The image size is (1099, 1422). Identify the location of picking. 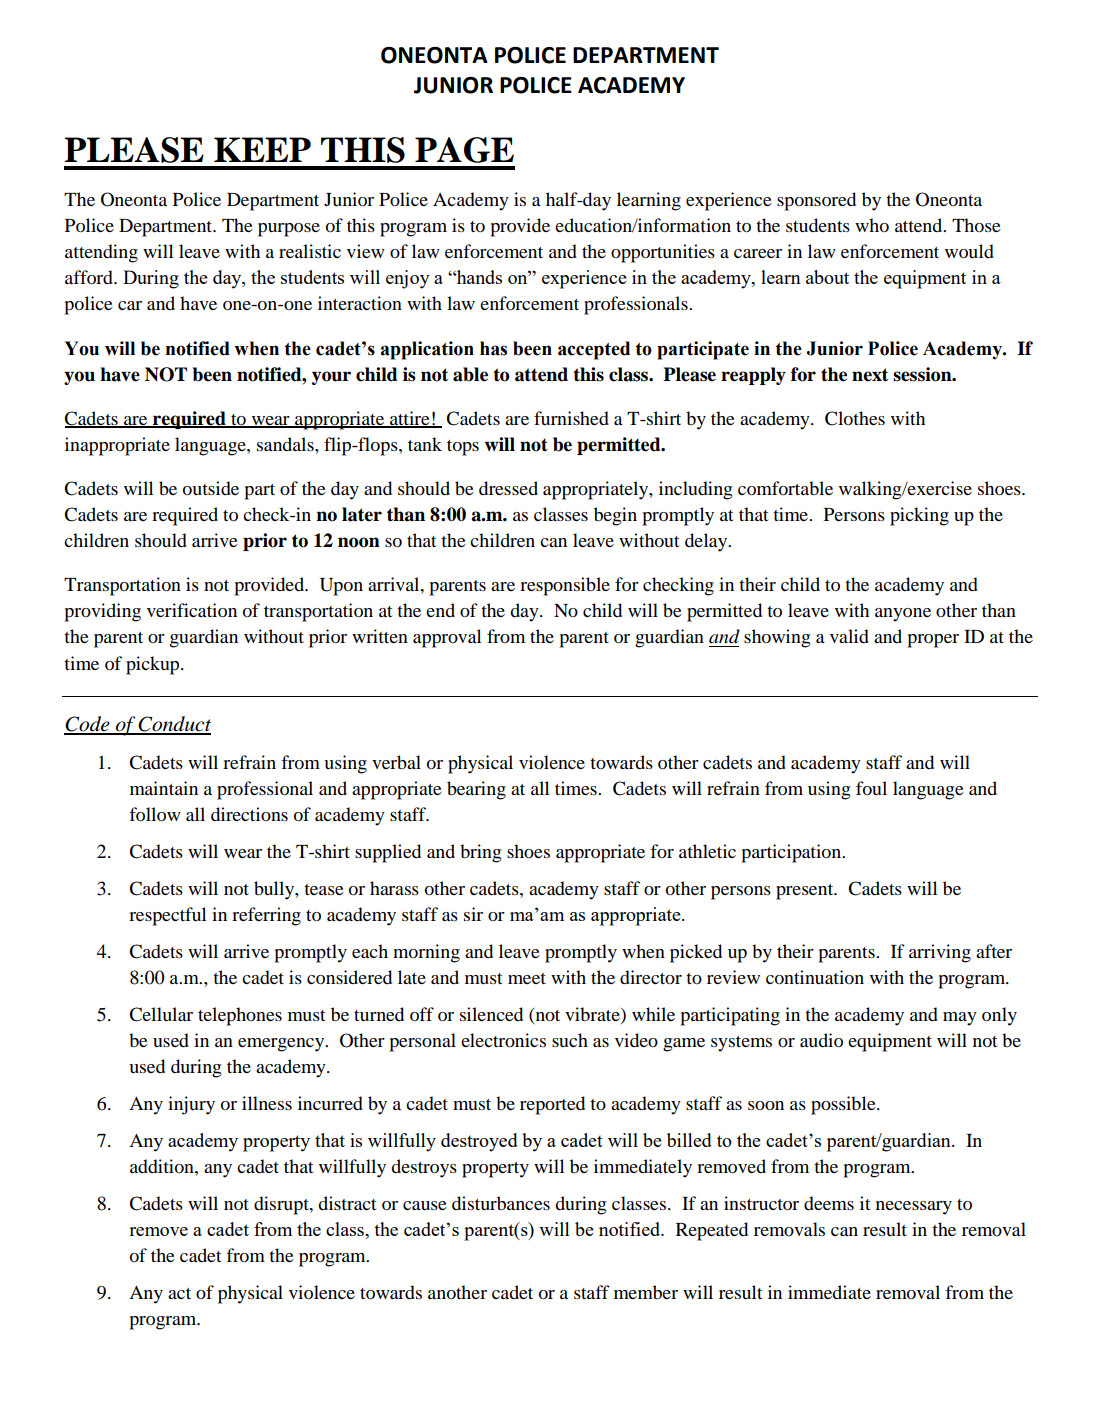
(919, 516).
